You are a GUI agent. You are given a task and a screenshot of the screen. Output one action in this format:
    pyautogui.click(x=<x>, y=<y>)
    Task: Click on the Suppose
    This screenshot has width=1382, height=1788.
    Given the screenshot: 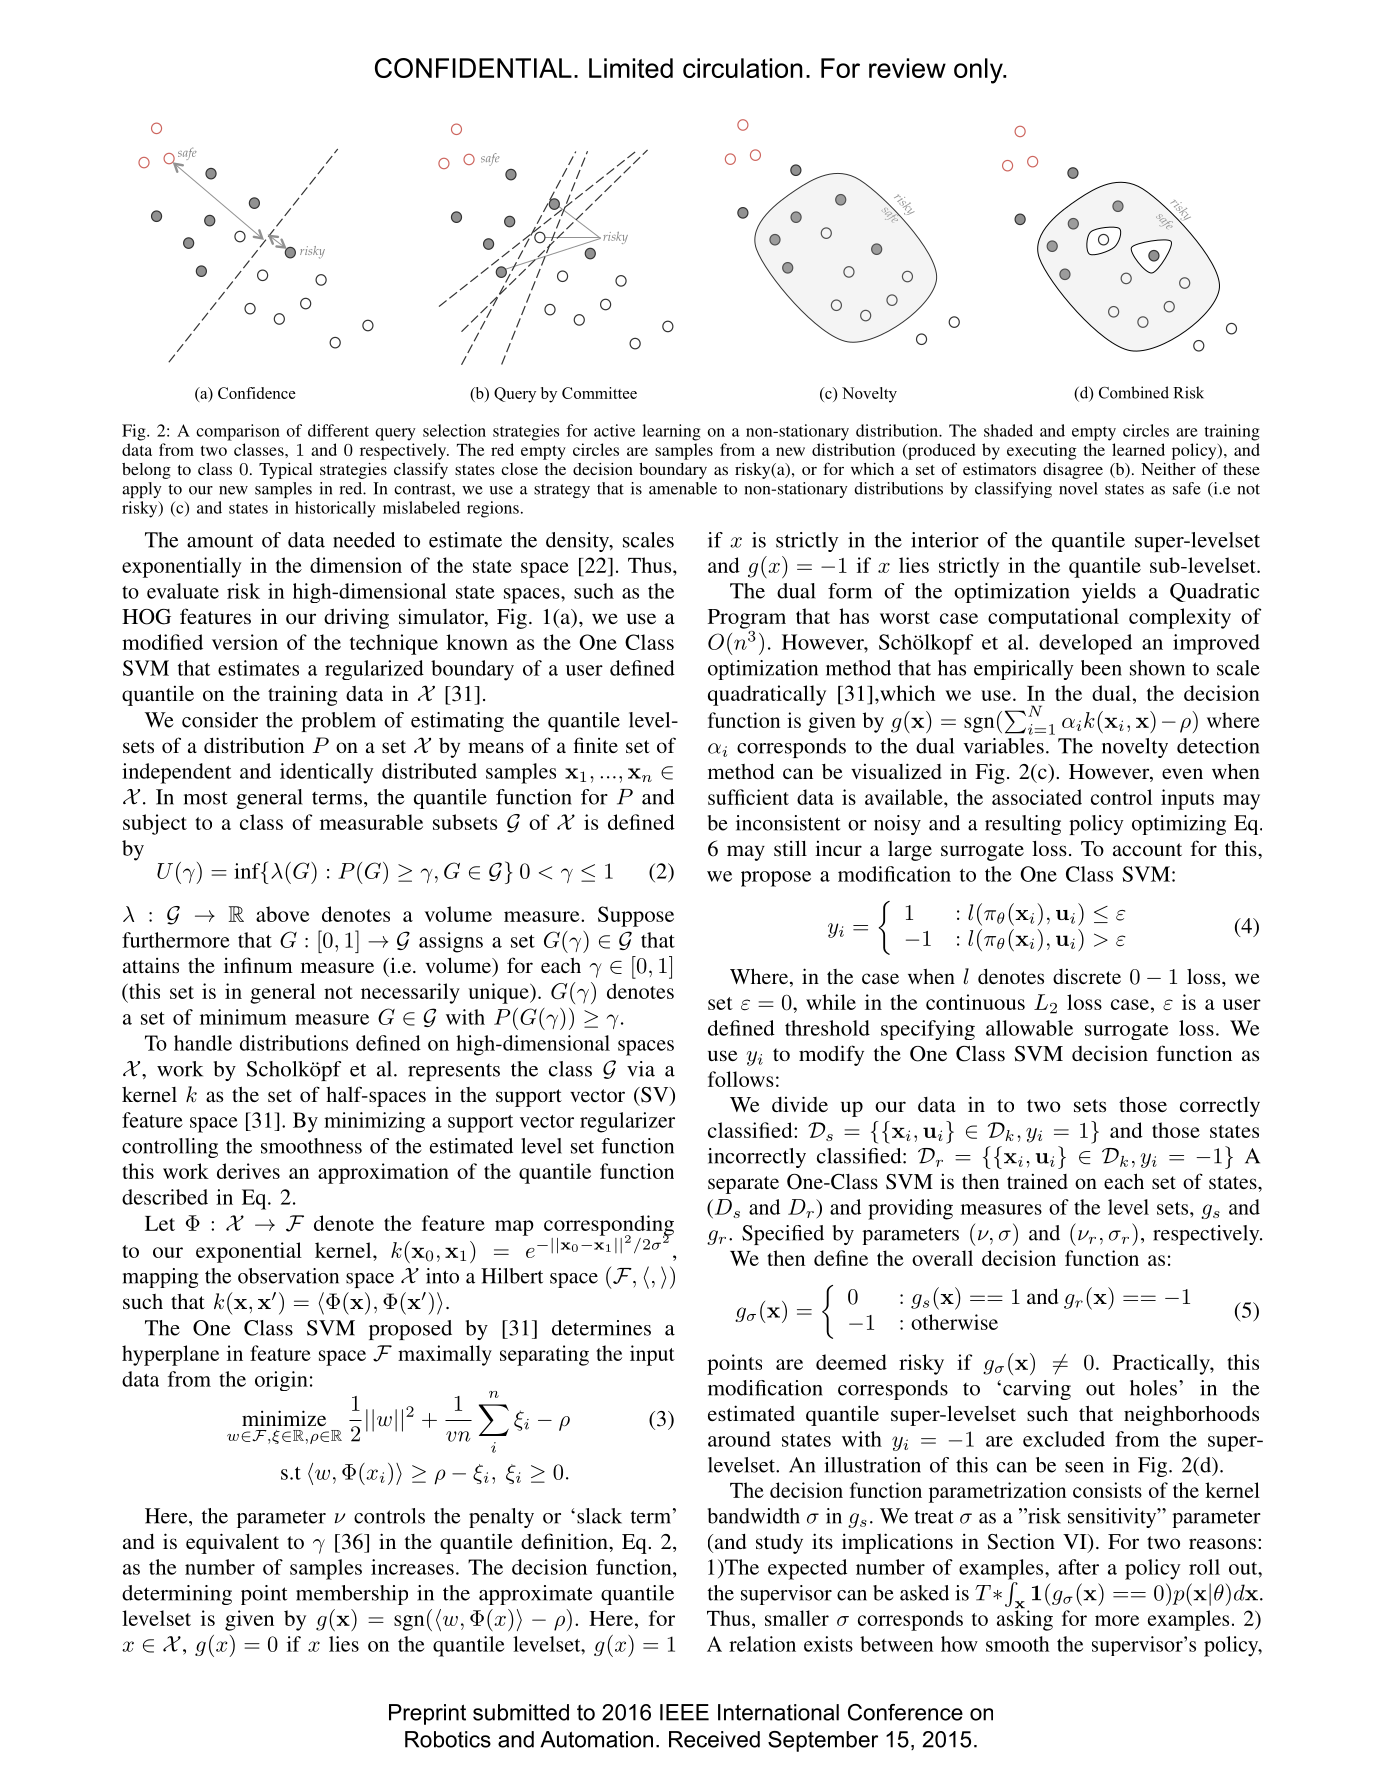 What is the action you would take?
    pyautogui.click(x=636, y=916)
